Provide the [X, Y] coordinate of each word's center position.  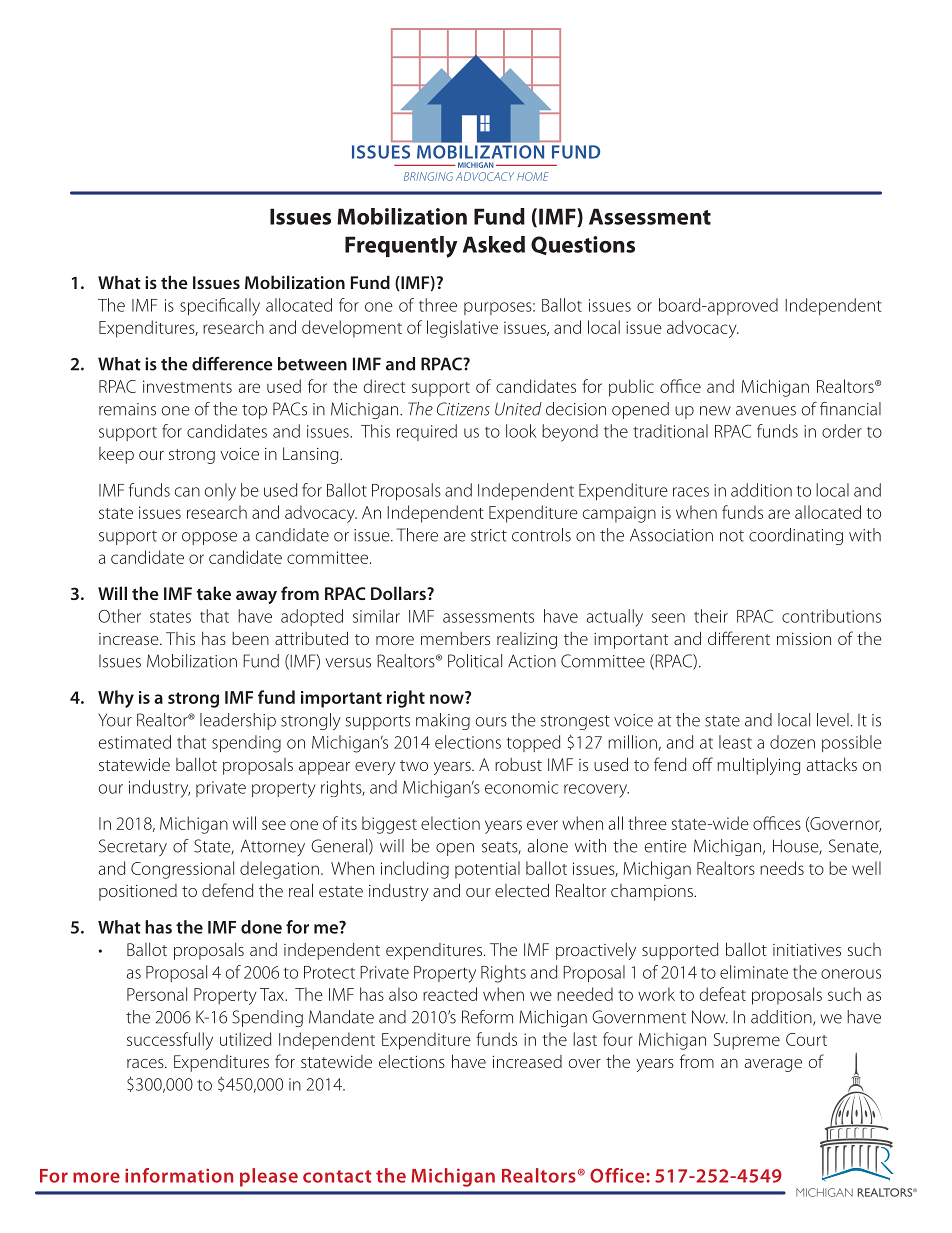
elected [522, 890]
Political [475, 661]
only [220, 492]
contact [337, 1176]
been [250, 638]
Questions [583, 245]
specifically [220, 307]
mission [804, 639]
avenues [766, 411]
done [261, 927]
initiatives [807, 950]
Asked [494, 244]
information [179, 1175]
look [521, 431]
